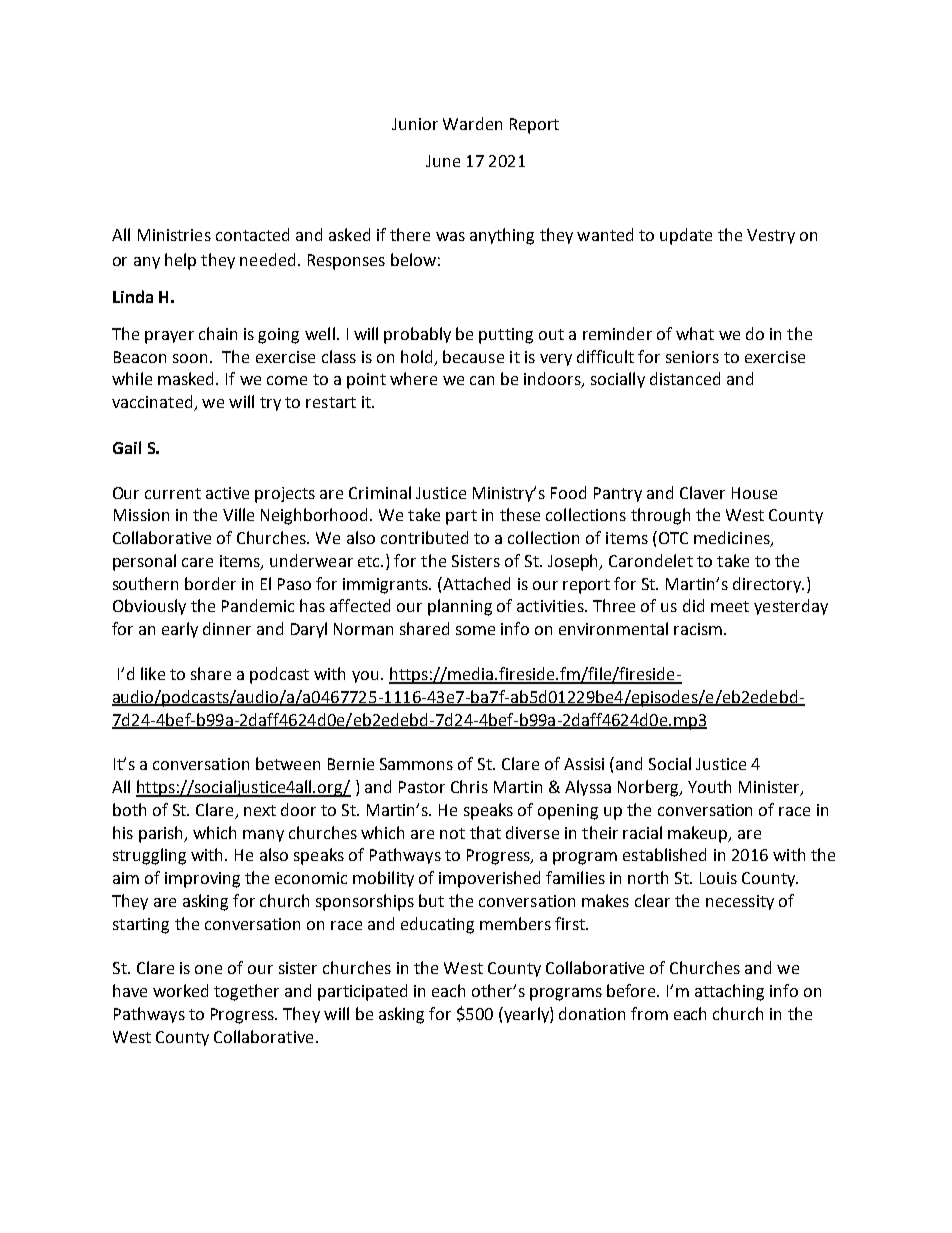 The height and width of the screenshot is (1233, 952). What do you see at coordinates (180, 990) in the screenshot?
I see `worked` at bounding box center [180, 990].
